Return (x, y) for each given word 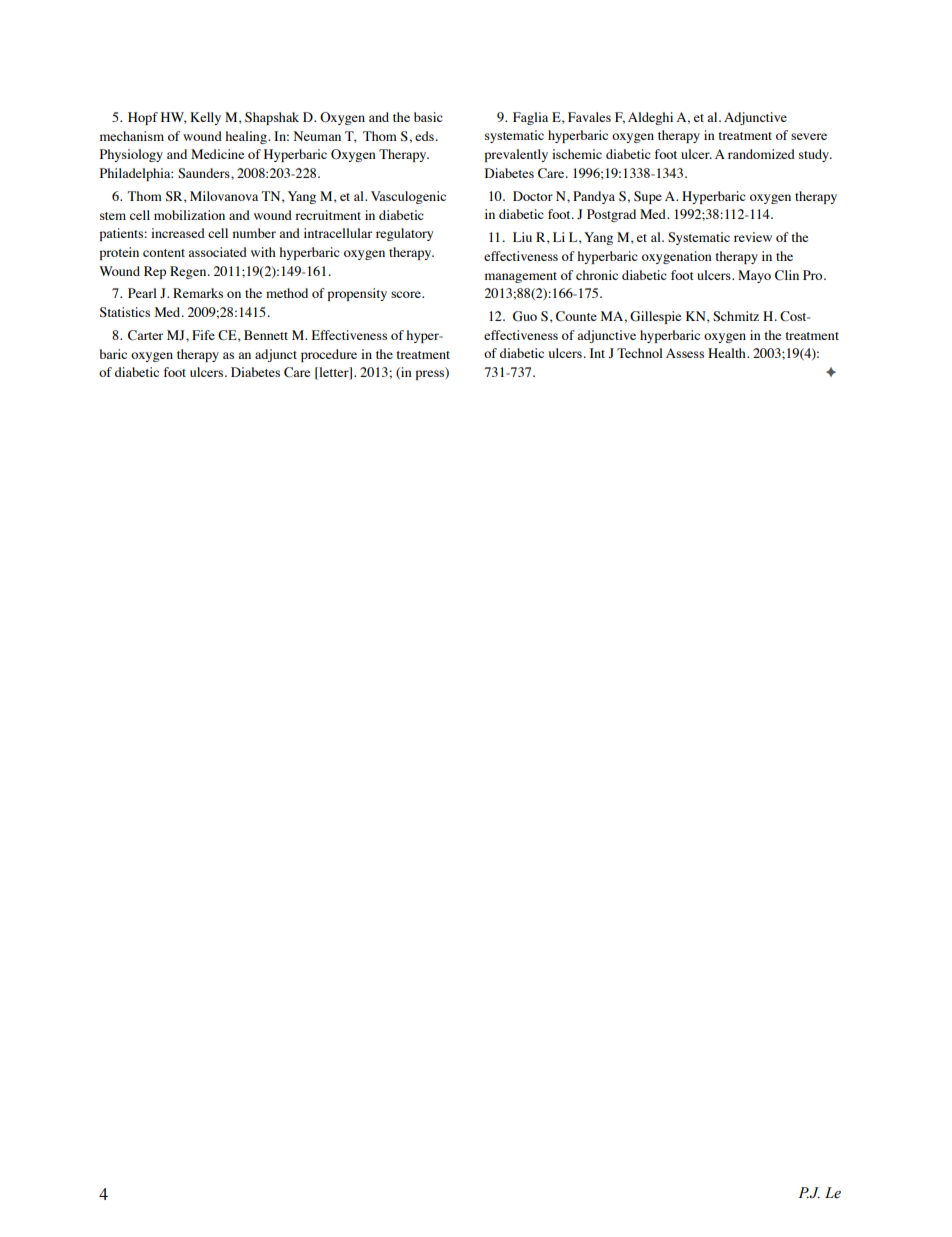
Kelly (205, 118)
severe (809, 136)
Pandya (594, 197)
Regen (189, 272)
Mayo (754, 276)
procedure (329, 355)
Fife (203, 335)
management (521, 277)
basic (428, 117)
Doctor (533, 196)
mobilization (189, 215)
